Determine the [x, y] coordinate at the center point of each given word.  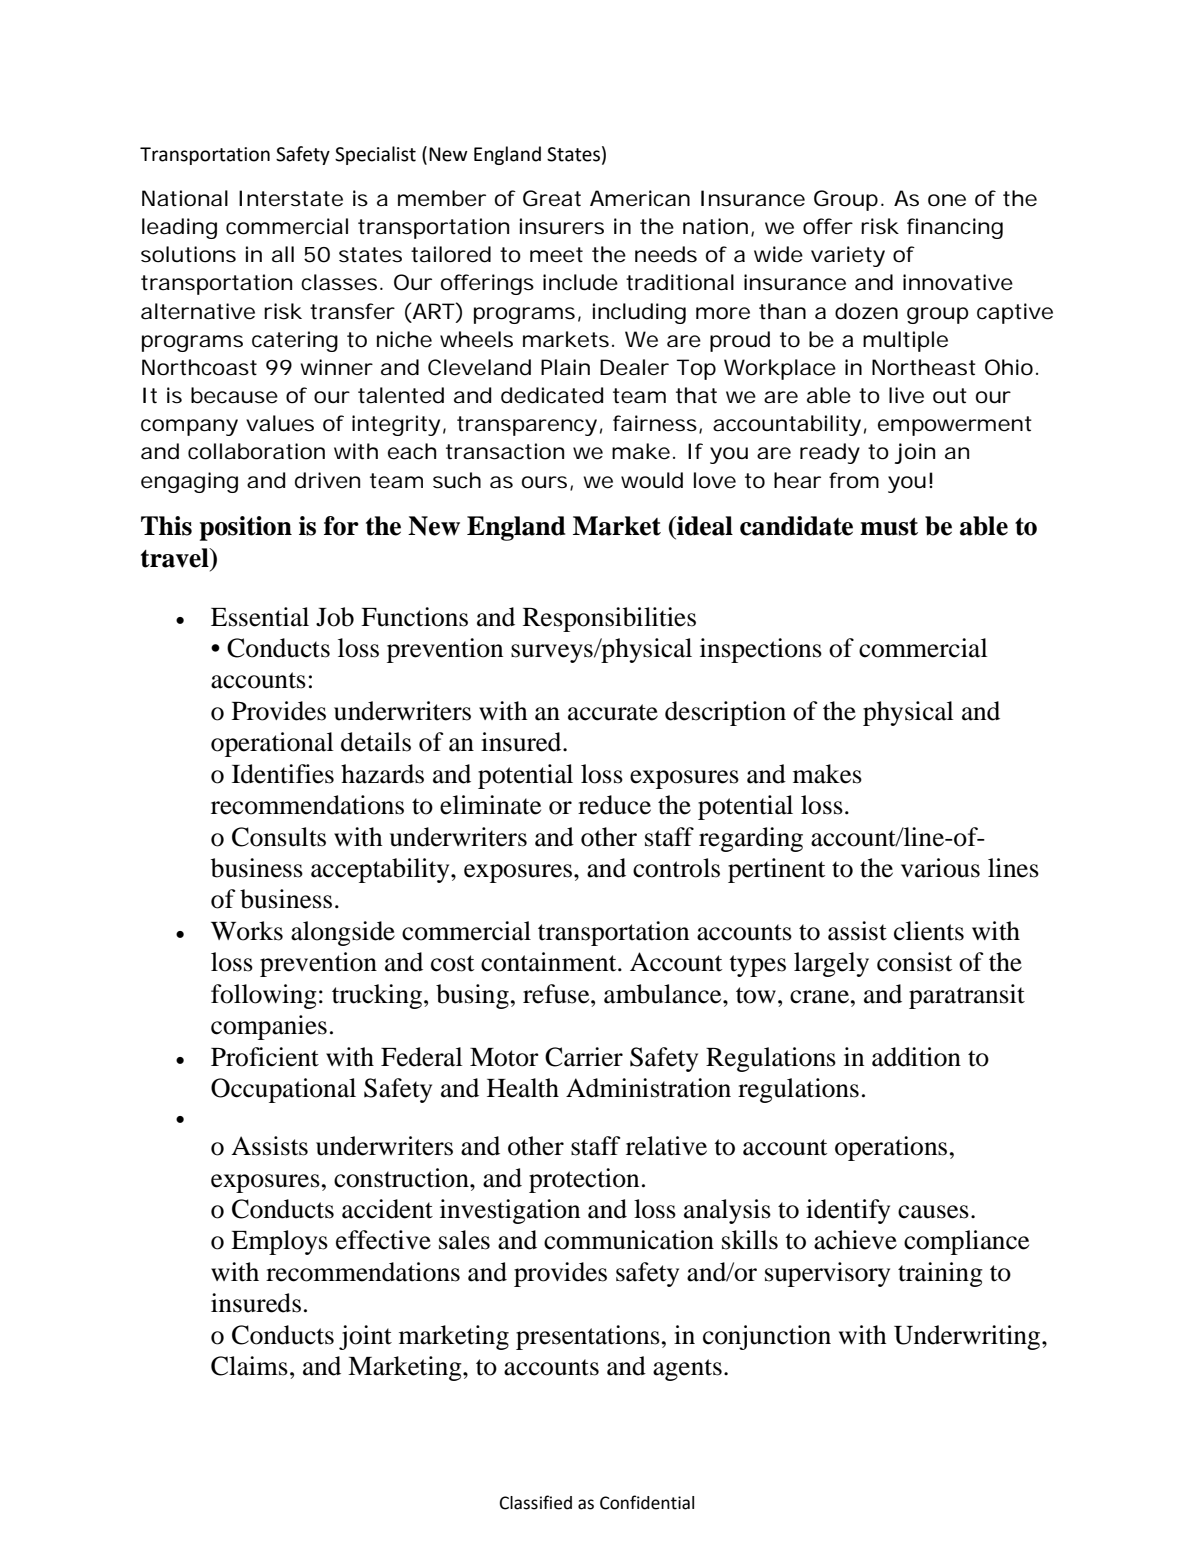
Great [552, 198]
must [889, 527]
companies [269, 1027]
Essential [260, 617]
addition [916, 1057]
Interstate [291, 198]
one [947, 200]
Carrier [584, 1057]
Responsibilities [609, 619]
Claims [249, 1366]
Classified [536, 1502]
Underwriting [968, 1337]
